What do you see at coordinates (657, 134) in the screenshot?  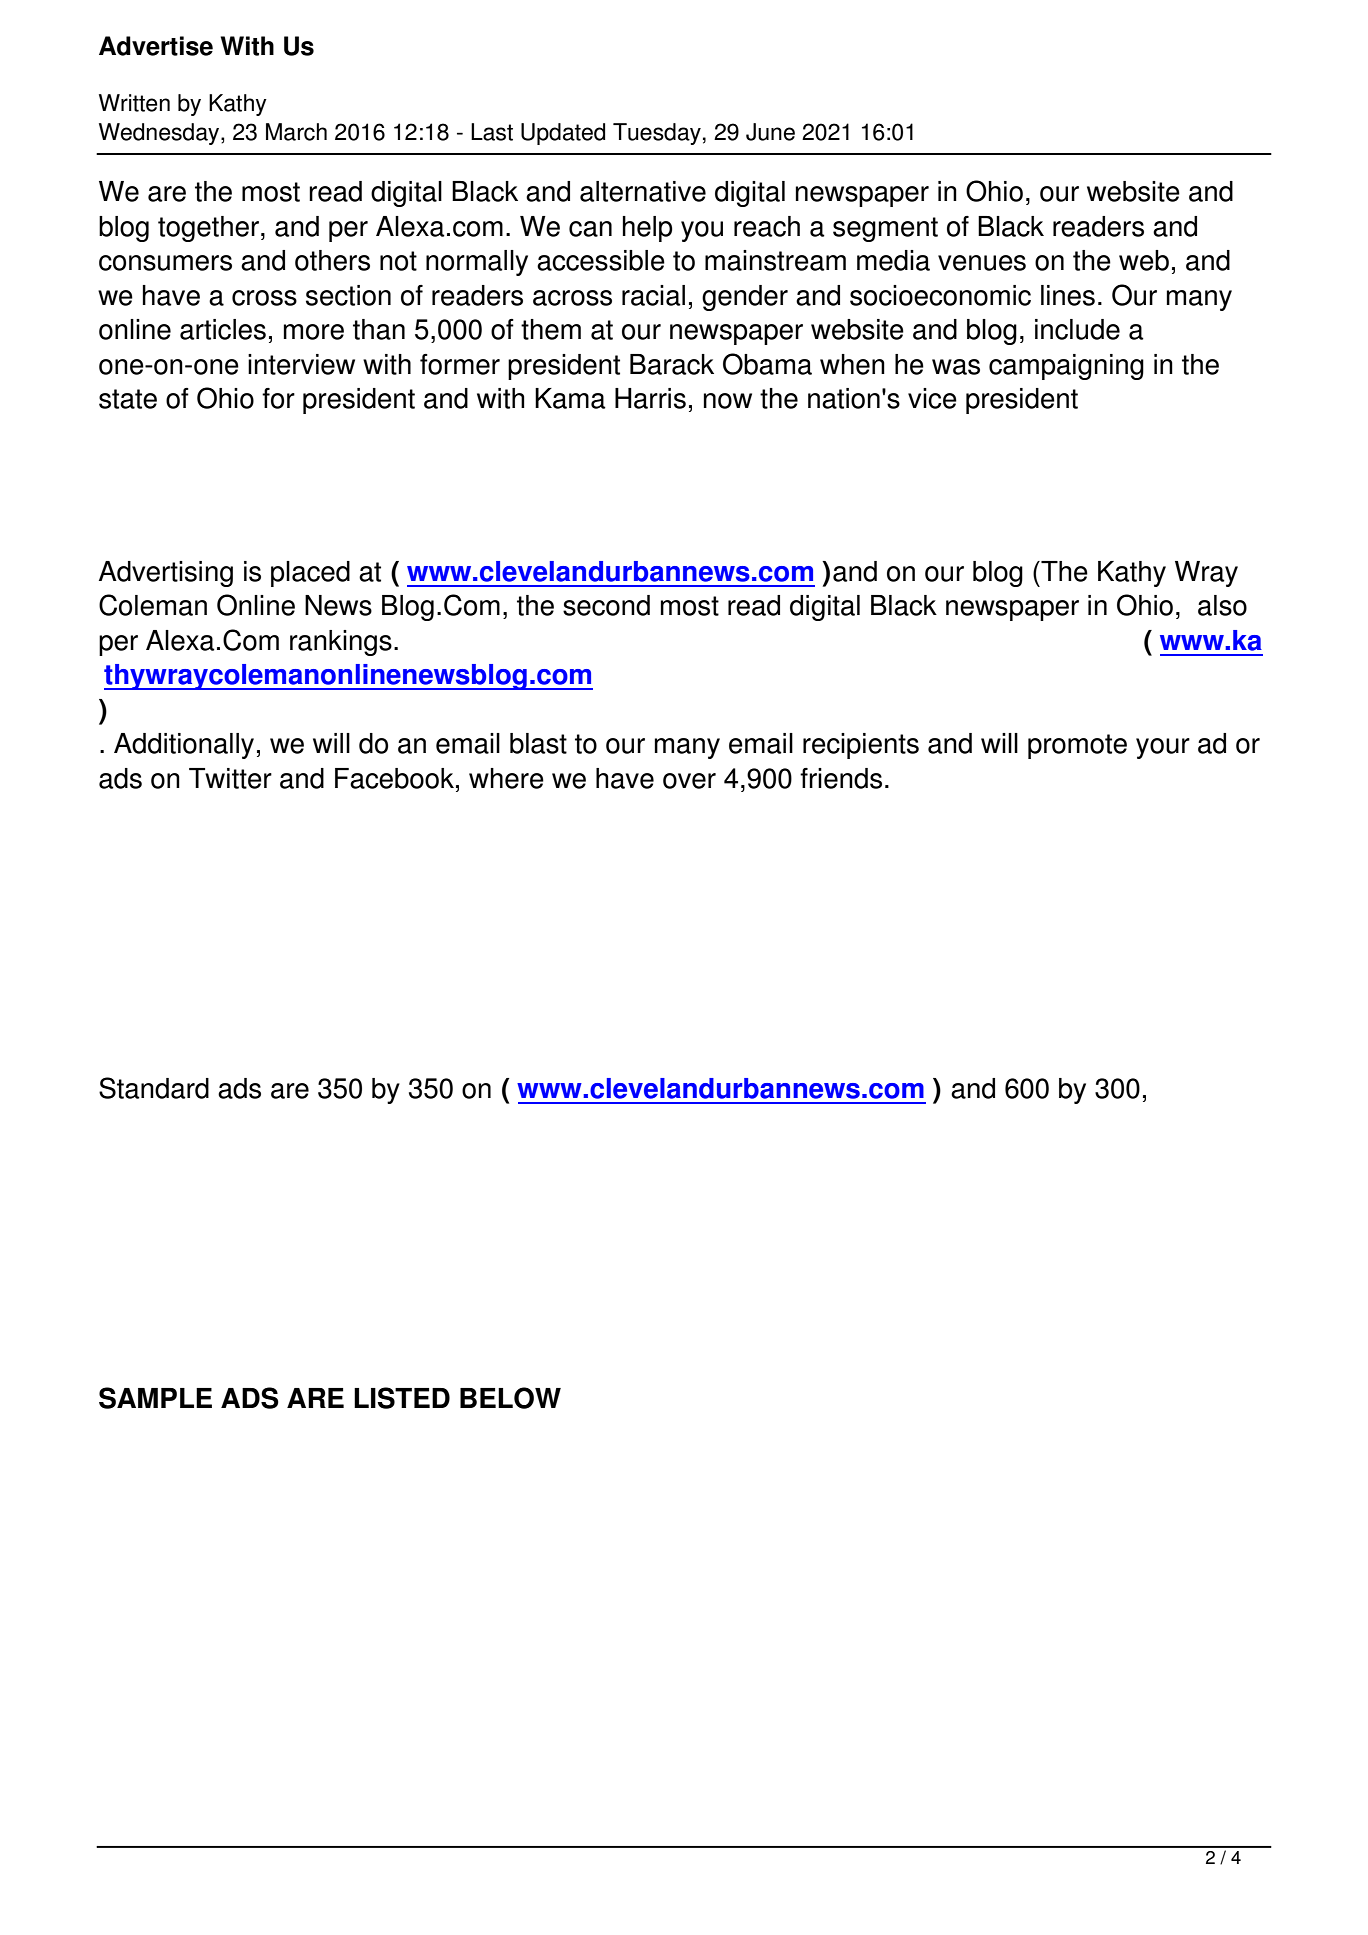 I see `Tuesday` at bounding box center [657, 134].
